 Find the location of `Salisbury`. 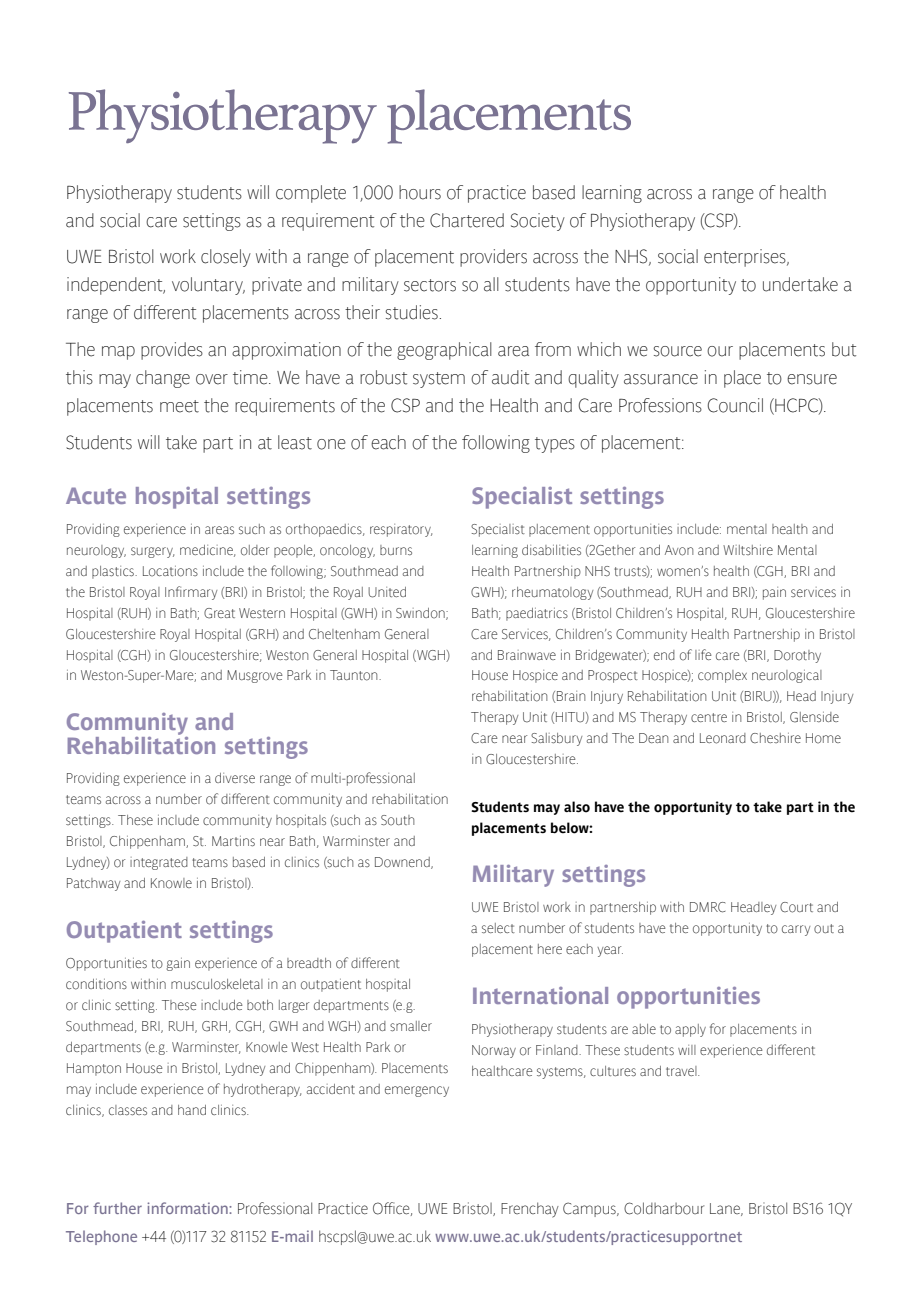

Salisbury is located at coordinates (556, 739).
